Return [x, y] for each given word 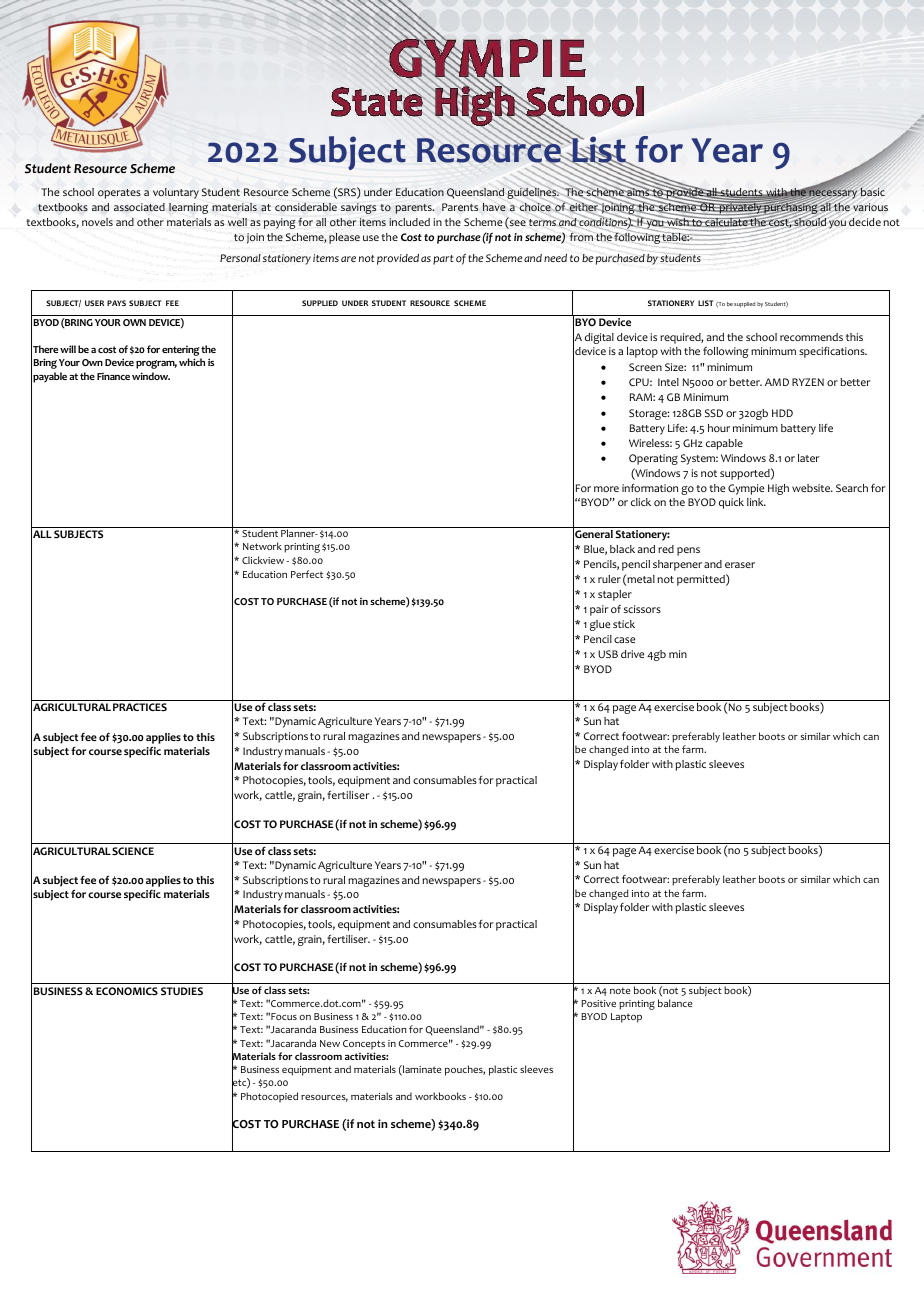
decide [865, 222]
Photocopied [269, 1097]
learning [188, 208]
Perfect [307, 574]
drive [632, 654]
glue [600, 625]
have [494, 207]
